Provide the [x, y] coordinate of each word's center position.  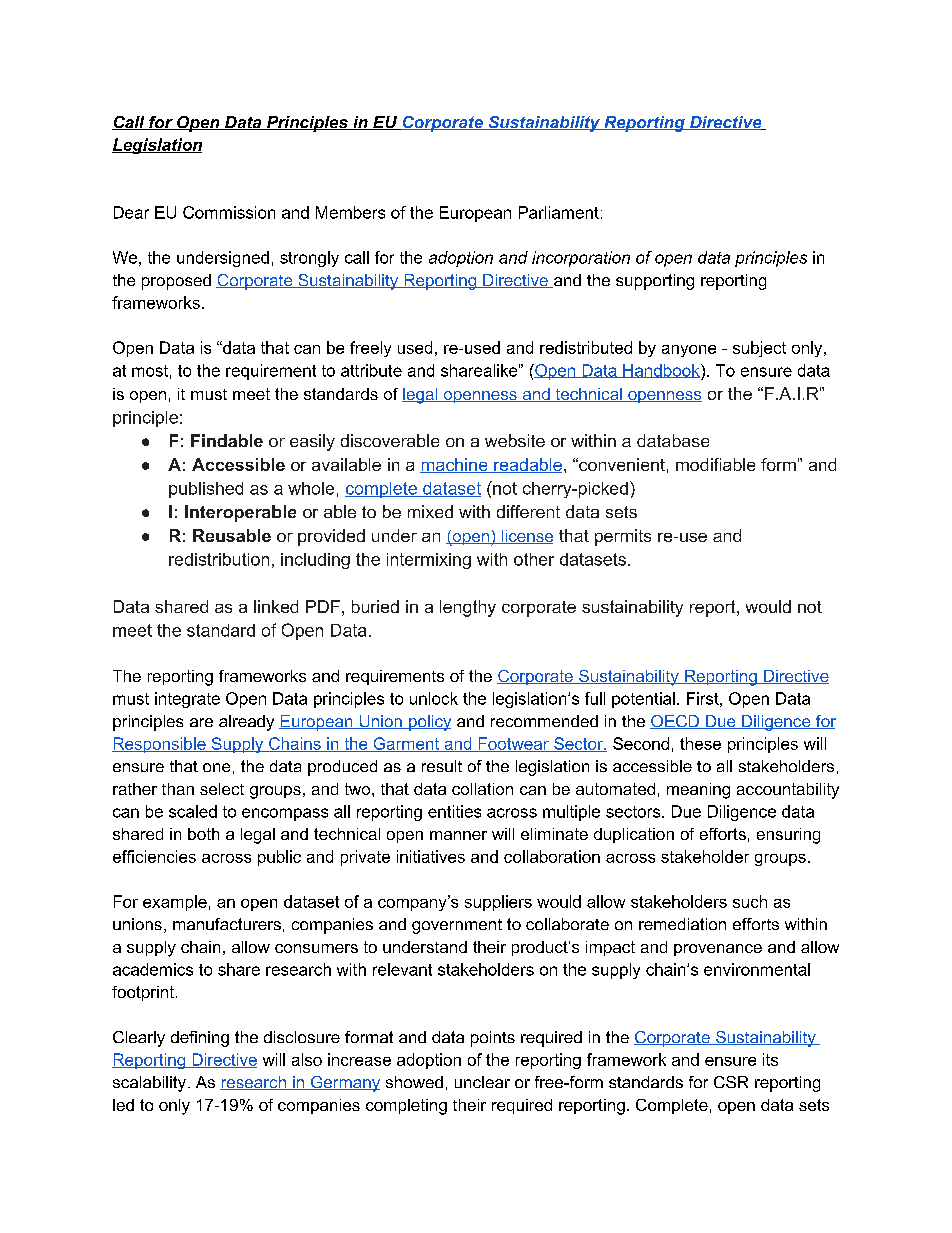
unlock [434, 698]
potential [643, 700]
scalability [149, 1084]
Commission [229, 212]
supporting [655, 282]
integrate [187, 700]
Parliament [559, 212]
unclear [482, 1082]
